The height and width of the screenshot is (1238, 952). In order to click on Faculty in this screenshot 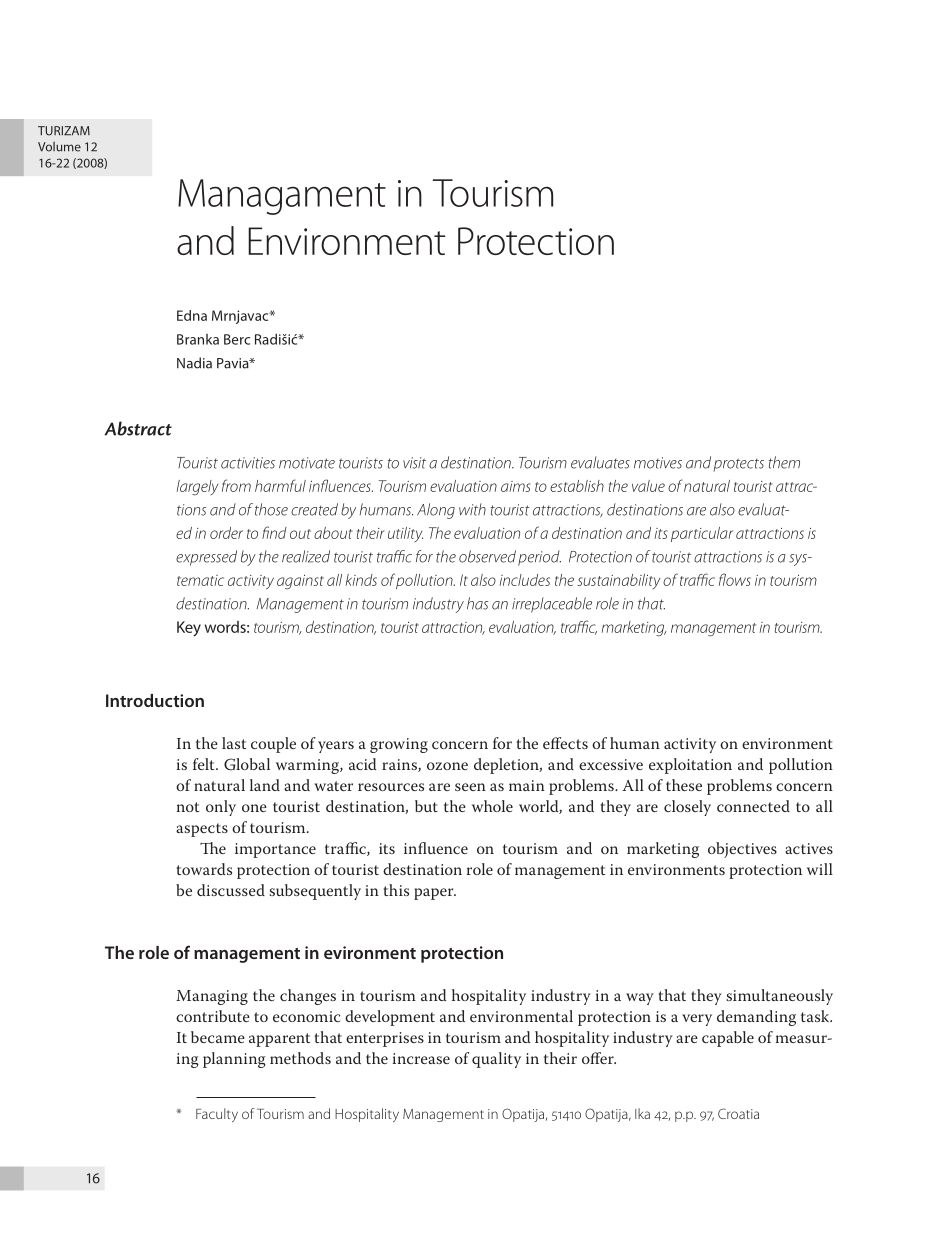, I will do `click(217, 1115)`.
